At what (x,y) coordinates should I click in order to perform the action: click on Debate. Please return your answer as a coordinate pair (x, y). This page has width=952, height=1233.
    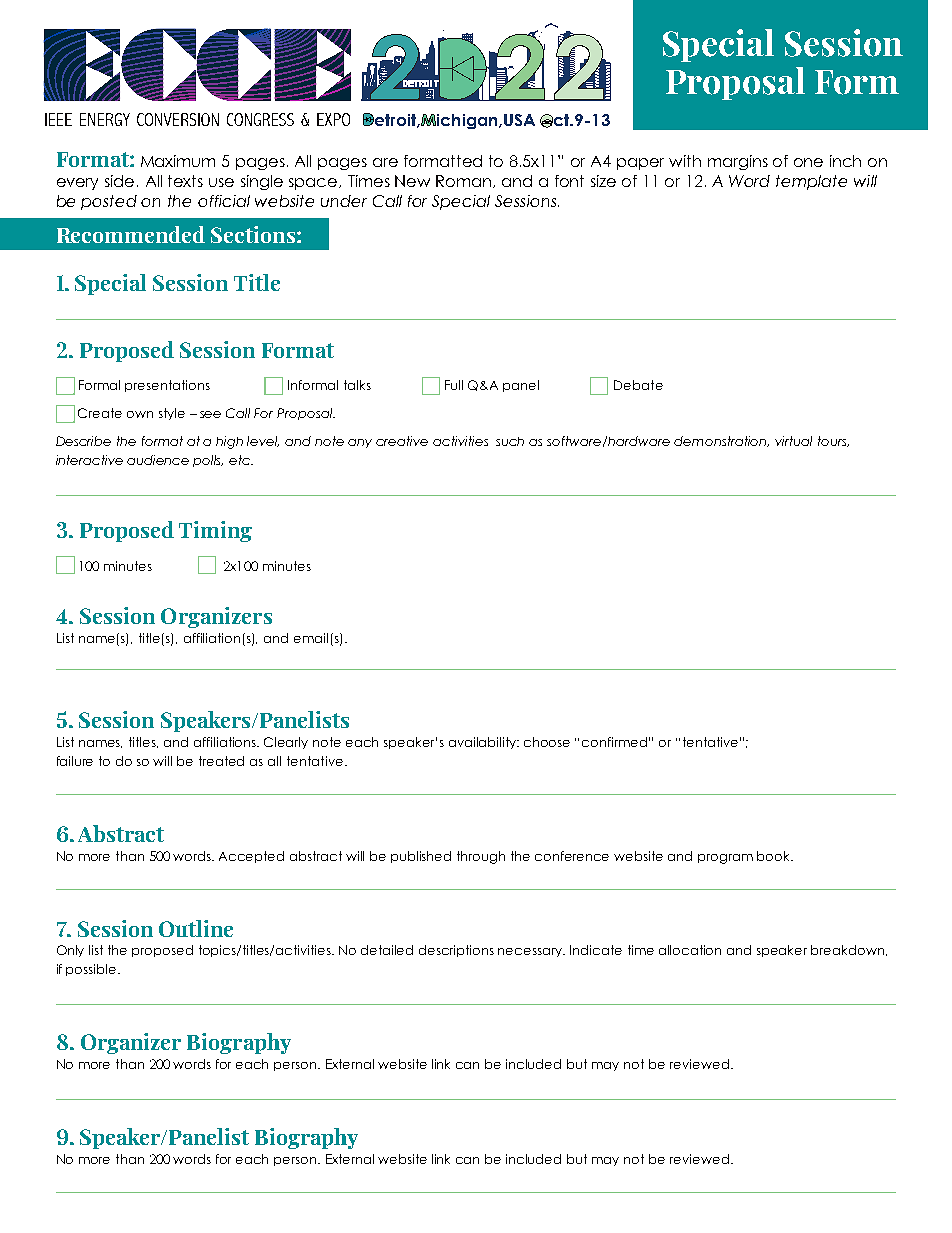
    Looking at the image, I should click on (638, 385).
